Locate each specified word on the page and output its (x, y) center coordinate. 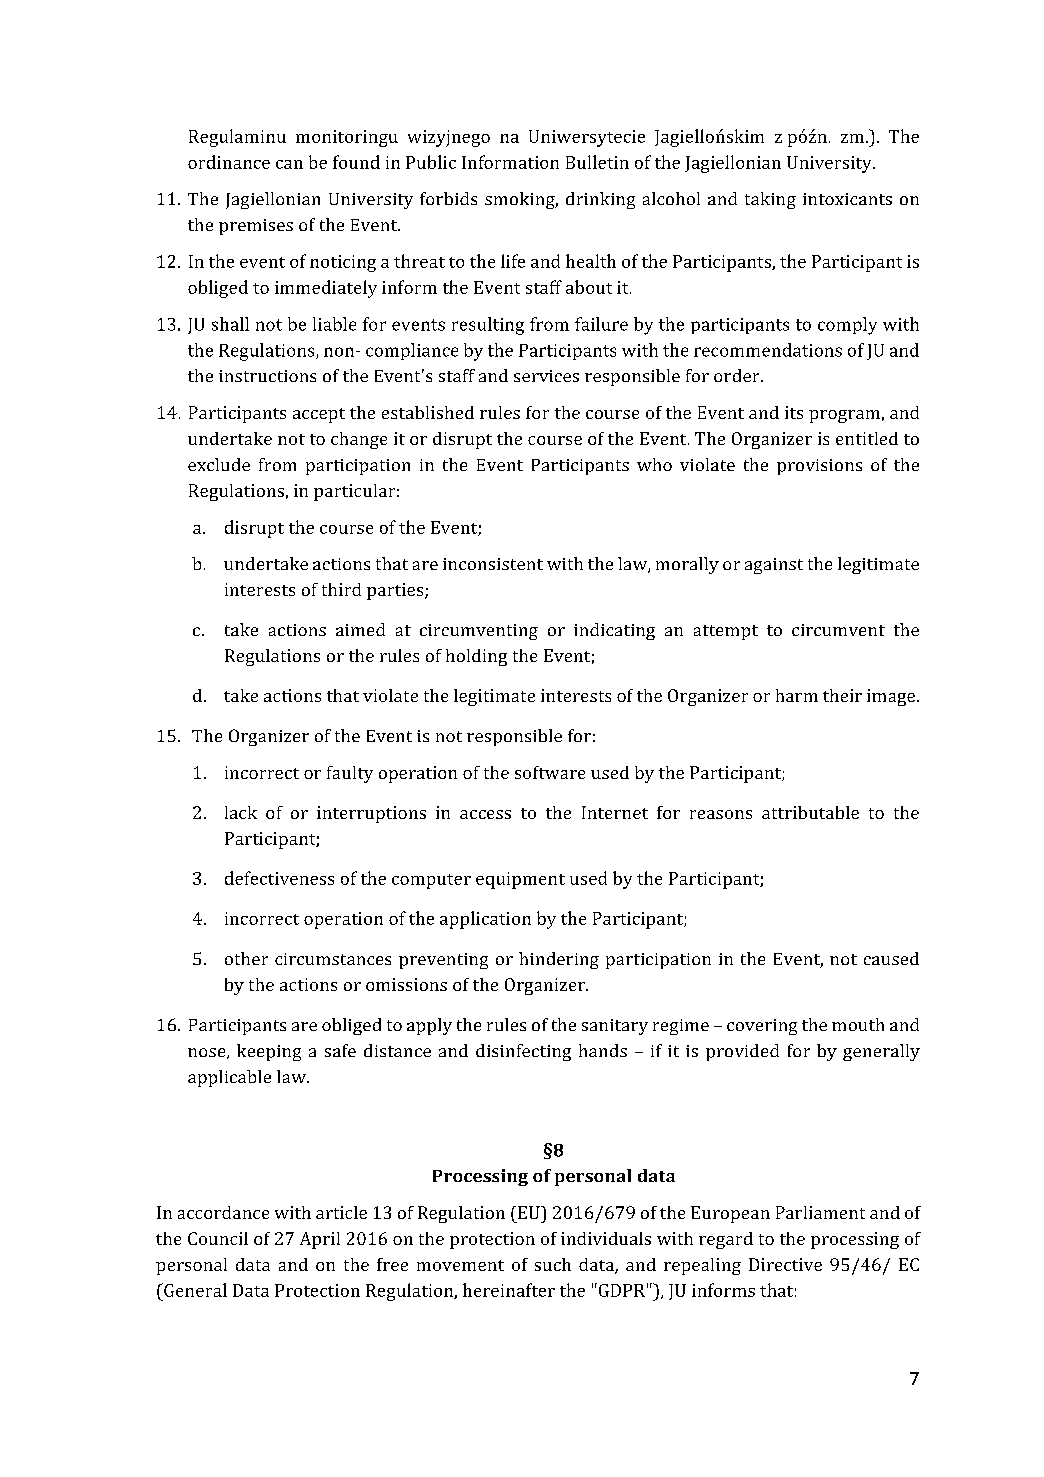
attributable (810, 812)
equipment (520, 880)
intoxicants (847, 199)
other (246, 958)
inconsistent (493, 564)
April (320, 1240)
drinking (600, 200)
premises (256, 227)
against (774, 566)
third (341, 589)
